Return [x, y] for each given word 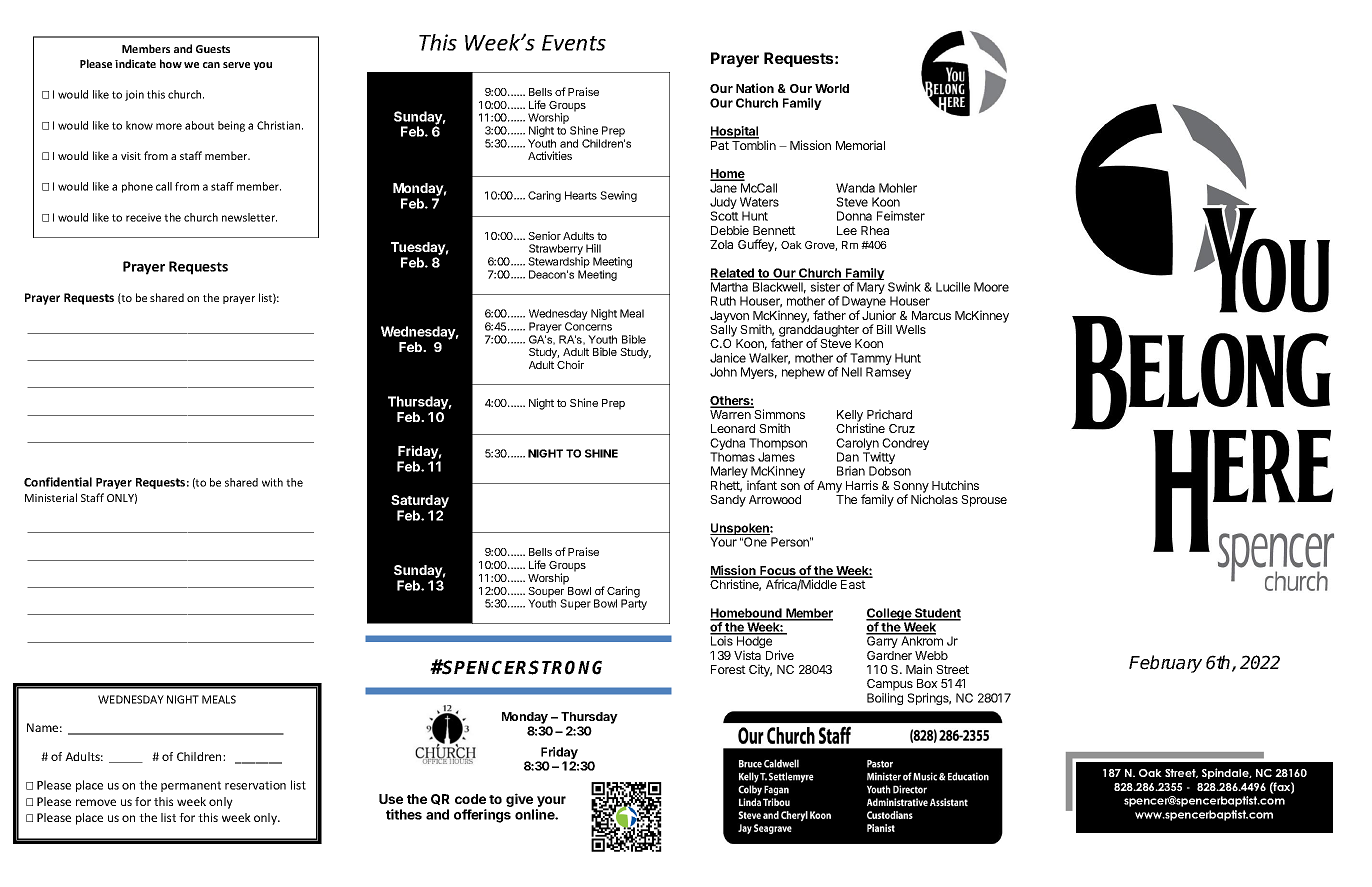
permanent [191, 786]
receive [143, 217]
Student [937, 614]
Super [575, 604]
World [832, 88]
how [171, 63]
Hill [593, 248]
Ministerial [51, 497]
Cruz [902, 428]
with [272, 482]
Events [574, 43]
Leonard [733, 428]
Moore [991, 287]
